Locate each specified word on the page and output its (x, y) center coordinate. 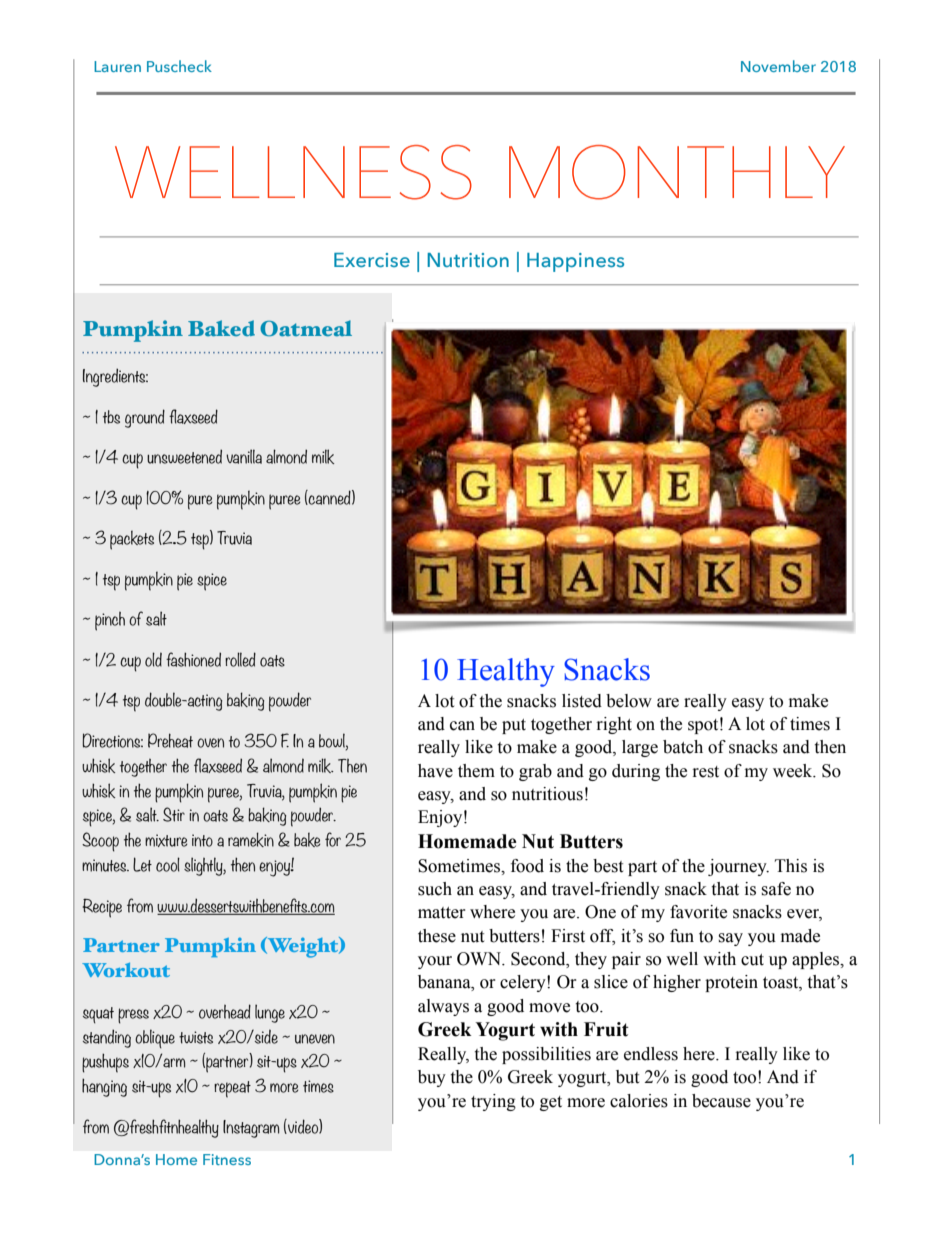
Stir (174, 814)
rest (706, 772)
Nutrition (468, 260)
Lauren (117, 66)
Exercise (372, 260)
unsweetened (184, 456)
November (778, 66)
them (476, 771)
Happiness (575, 262)
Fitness (227, 1159)
